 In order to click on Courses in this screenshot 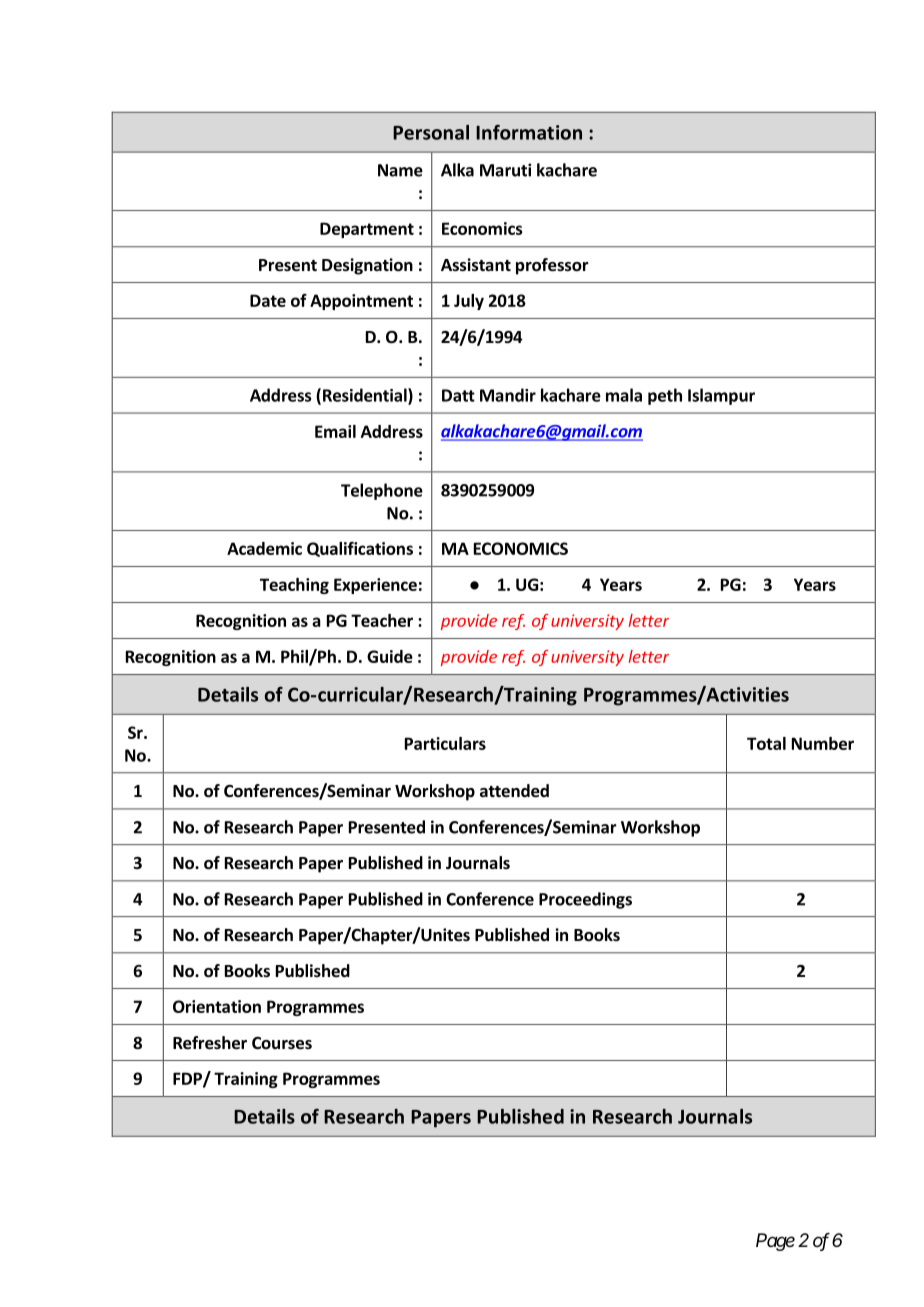, I will do `click(282, 1043)`.
